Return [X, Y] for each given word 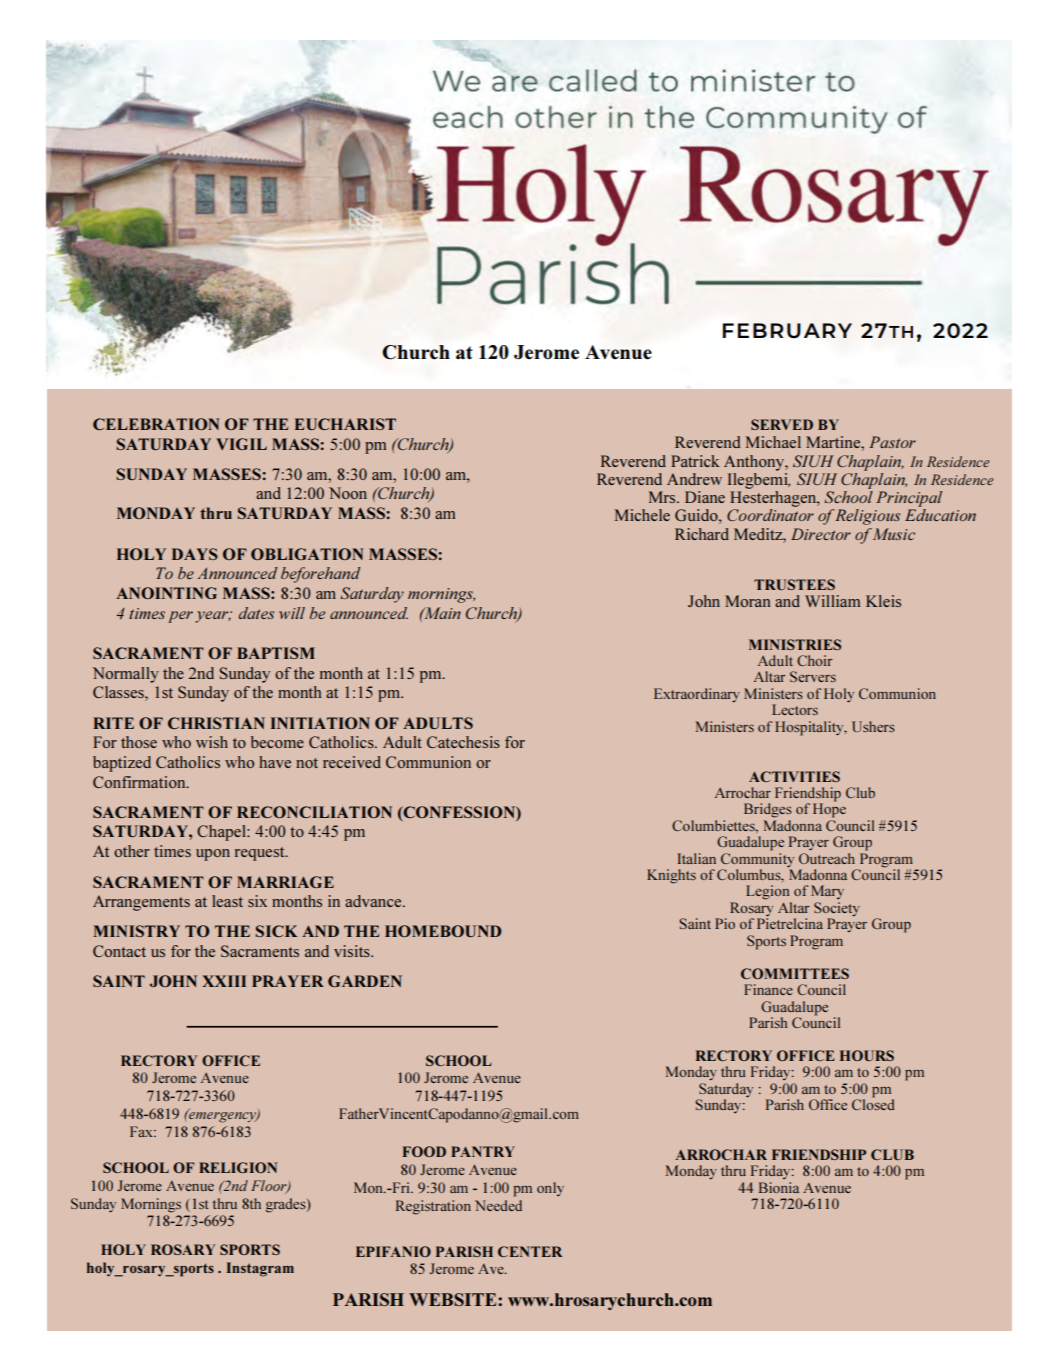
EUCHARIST [345, 424]
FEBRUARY [787, 331]
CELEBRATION [156, 424]
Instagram [260, 1269]
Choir [814, 660]
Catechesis [463, 742]
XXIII [224, 981]
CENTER [530, 1251]
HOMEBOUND [443, 931]
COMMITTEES [795, 973]
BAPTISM [276, 653]
